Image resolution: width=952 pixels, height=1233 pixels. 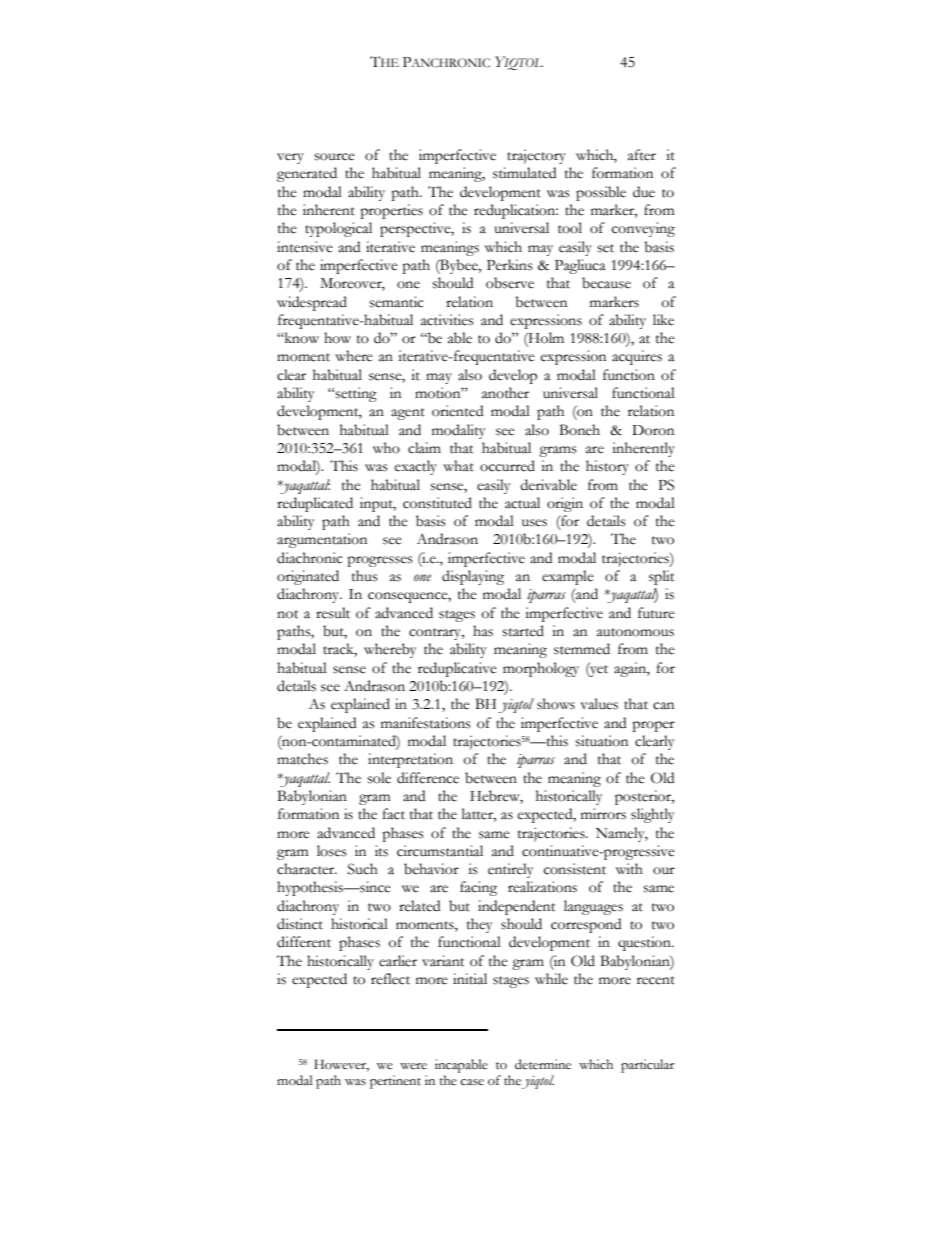 I want to click on history, so click(x=607, y=467).
